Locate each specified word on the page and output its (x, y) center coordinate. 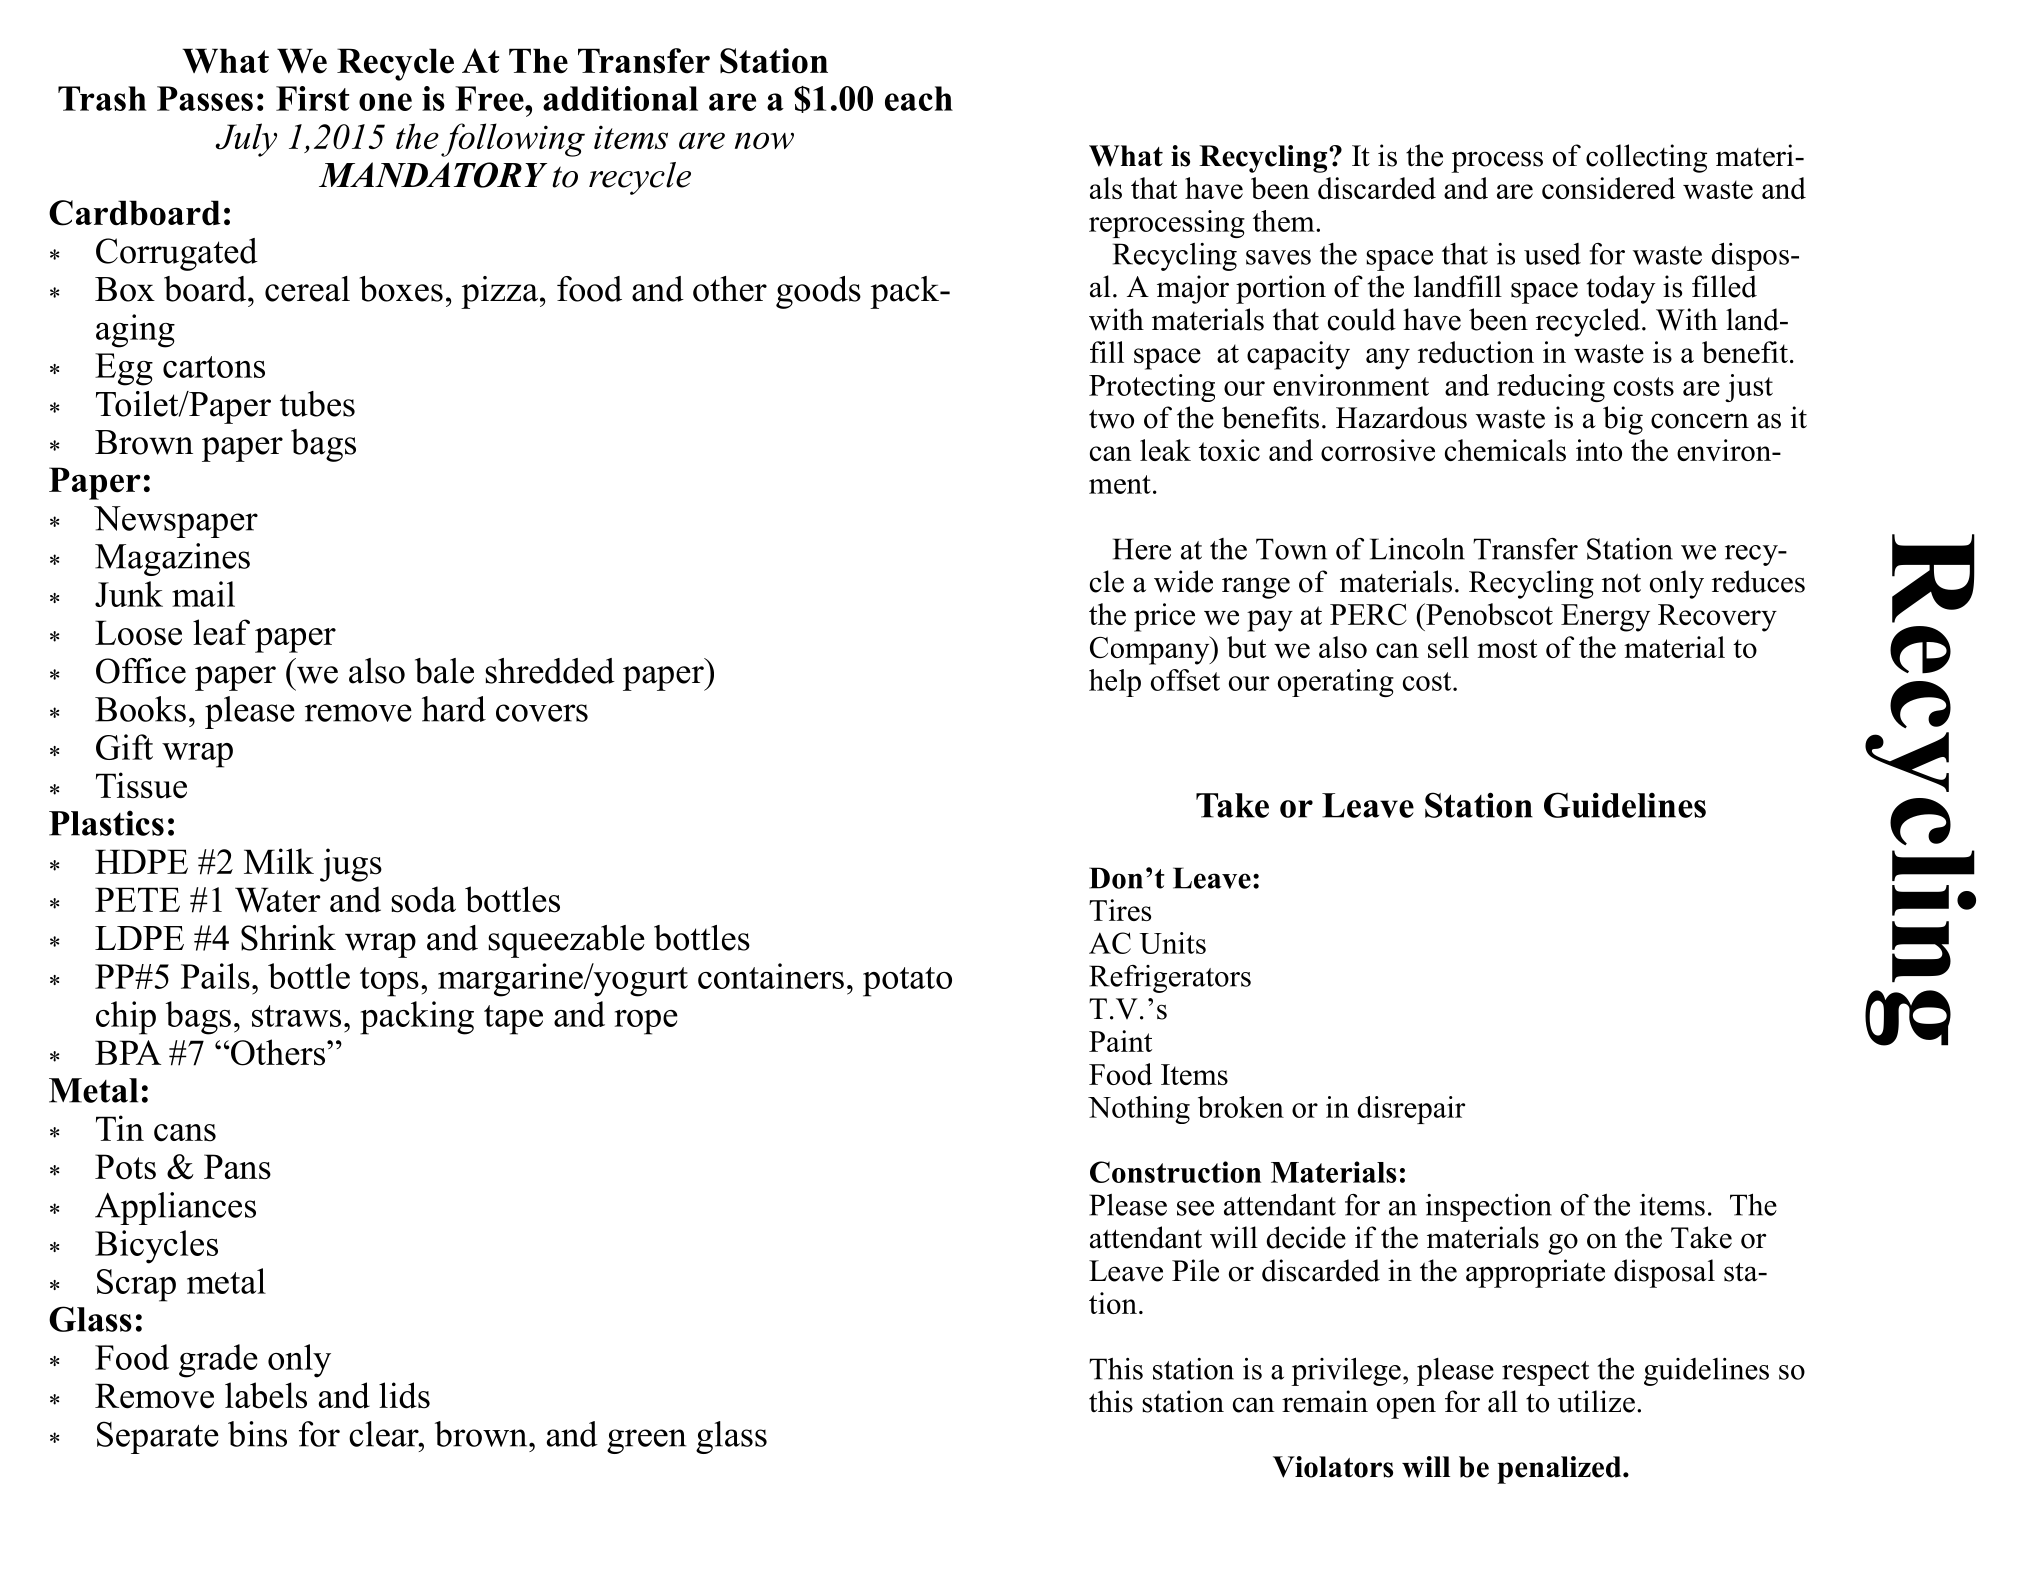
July (246, 140)
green (646, 1441)
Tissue (141, 785)
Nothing (1139, 1110)
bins (257, 1434)
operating (1336, 683)
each (919, 98)
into (1599, 450)
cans (185, 1133)
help (1115, 683)
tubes (317, 404)
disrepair (1411, 1110)
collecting (1646, 158)
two (1111, 419)
